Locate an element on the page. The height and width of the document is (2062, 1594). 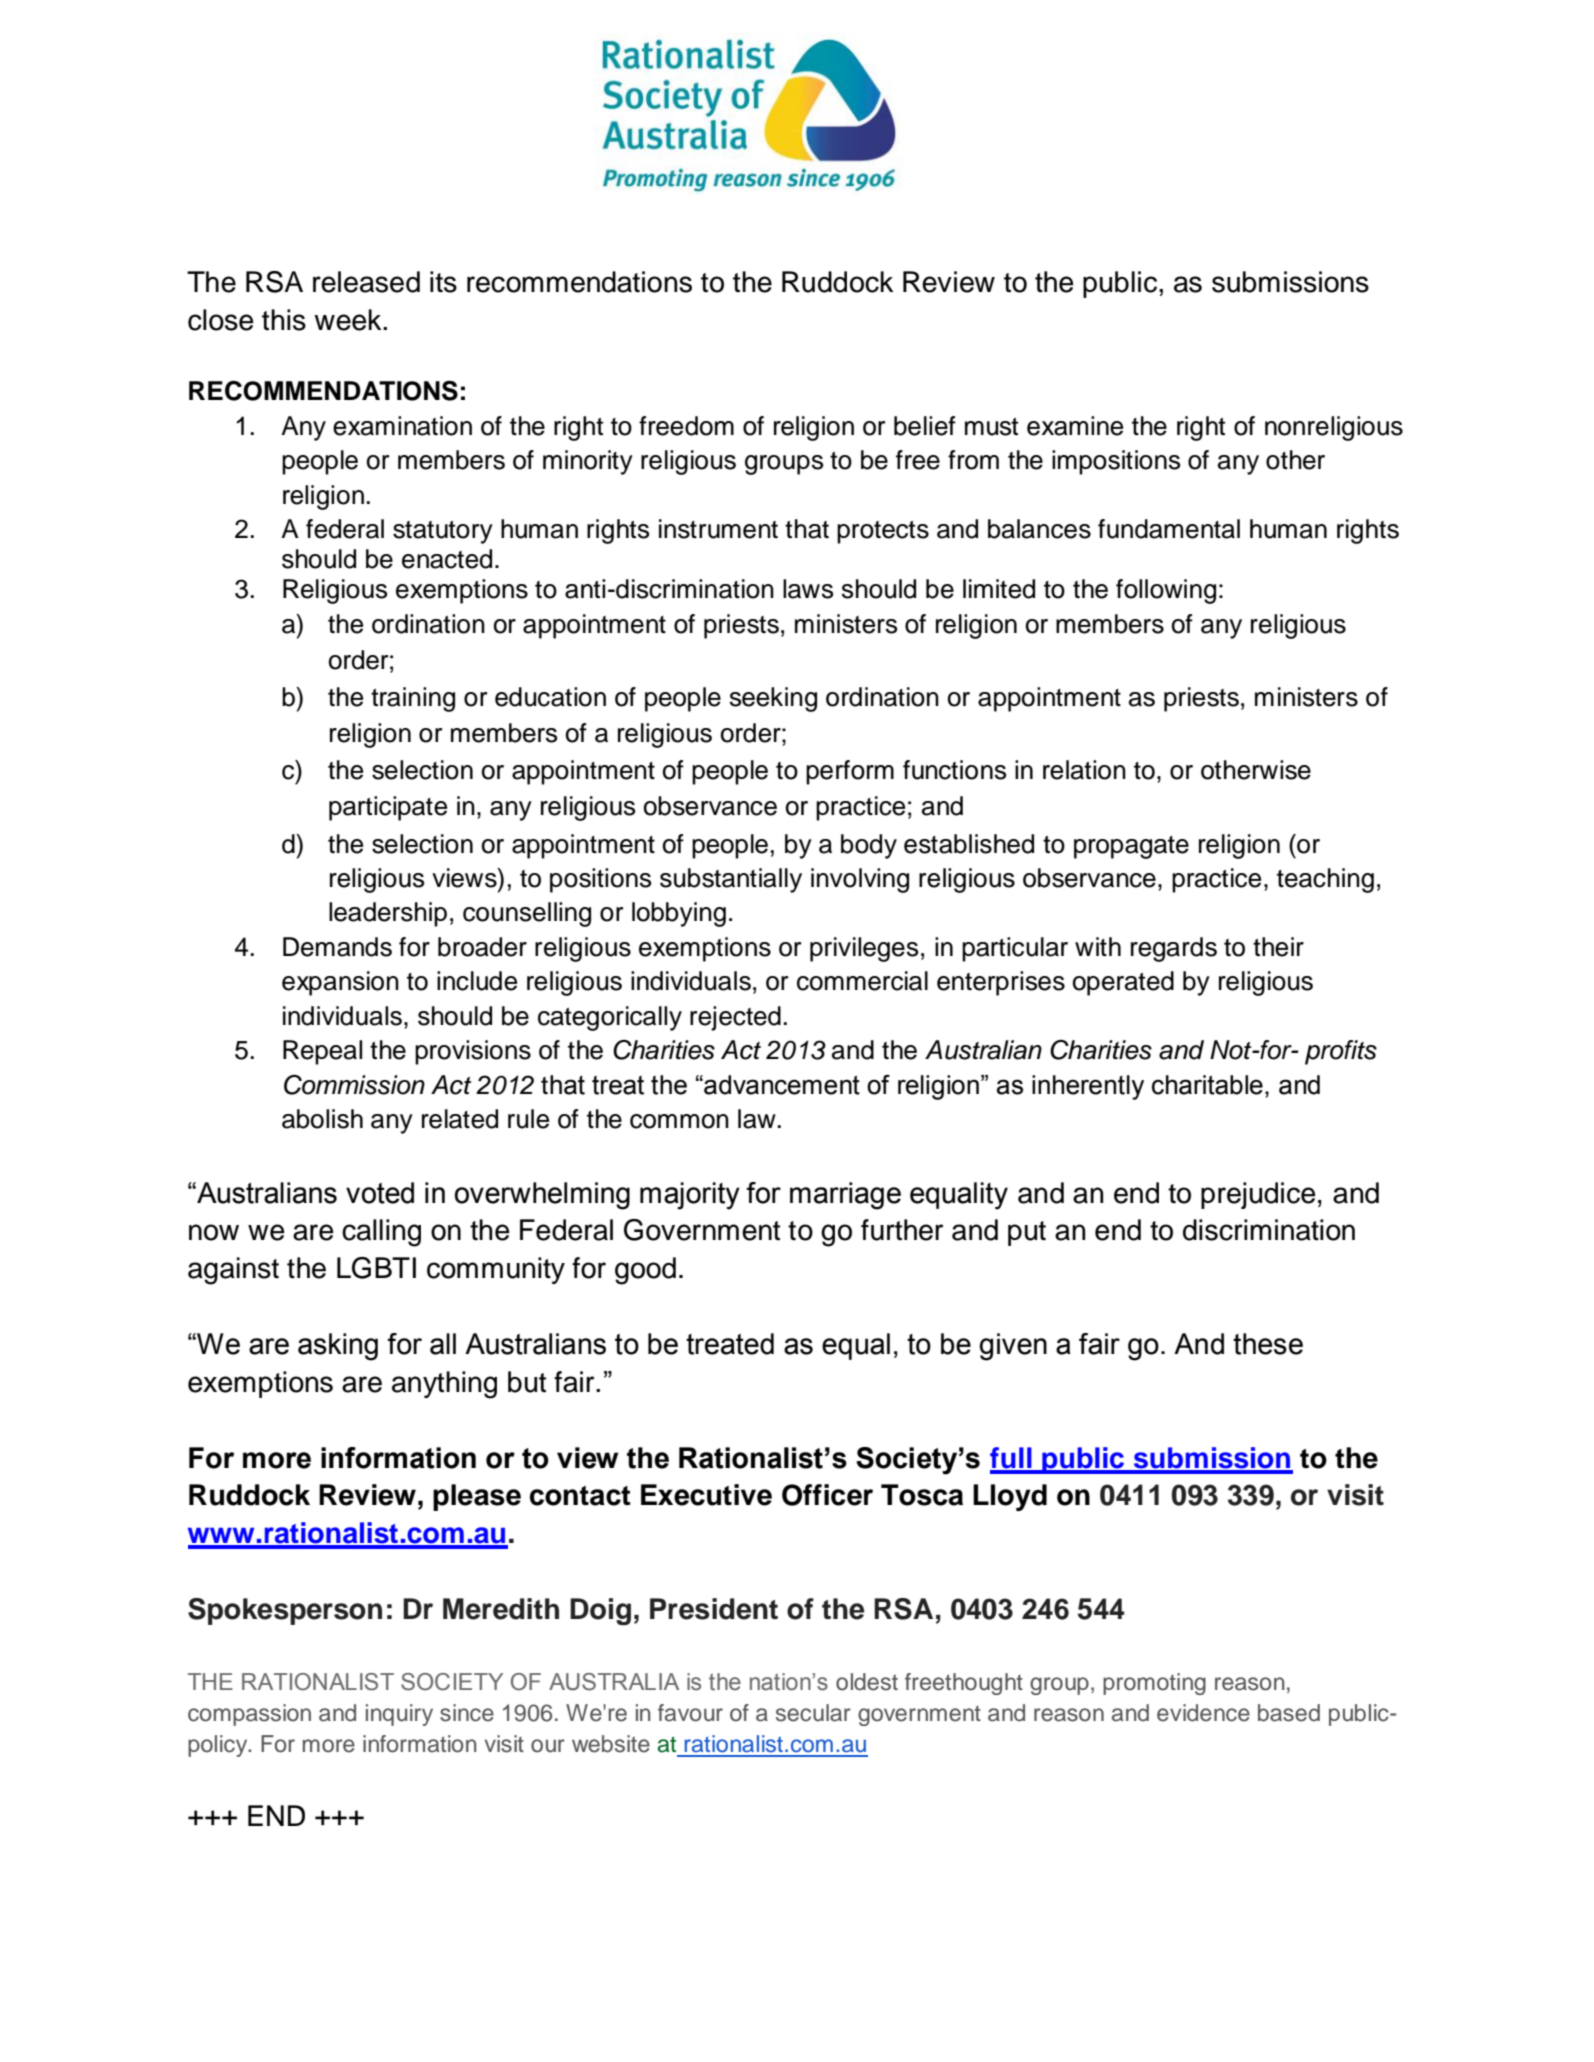
involving is located at coordinates (860, 880).
